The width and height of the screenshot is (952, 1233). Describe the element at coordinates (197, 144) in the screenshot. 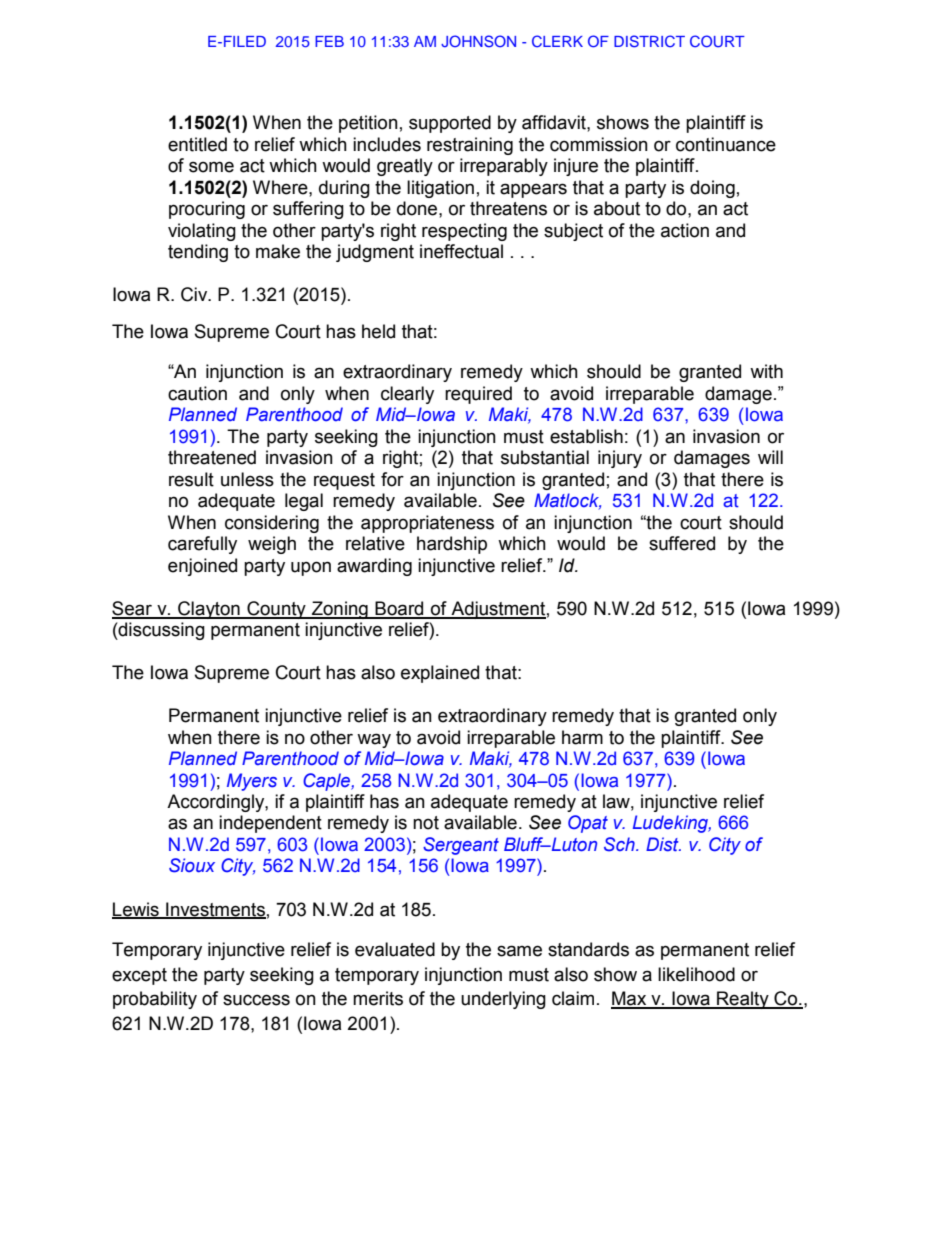

I see `entitled` at that location.
